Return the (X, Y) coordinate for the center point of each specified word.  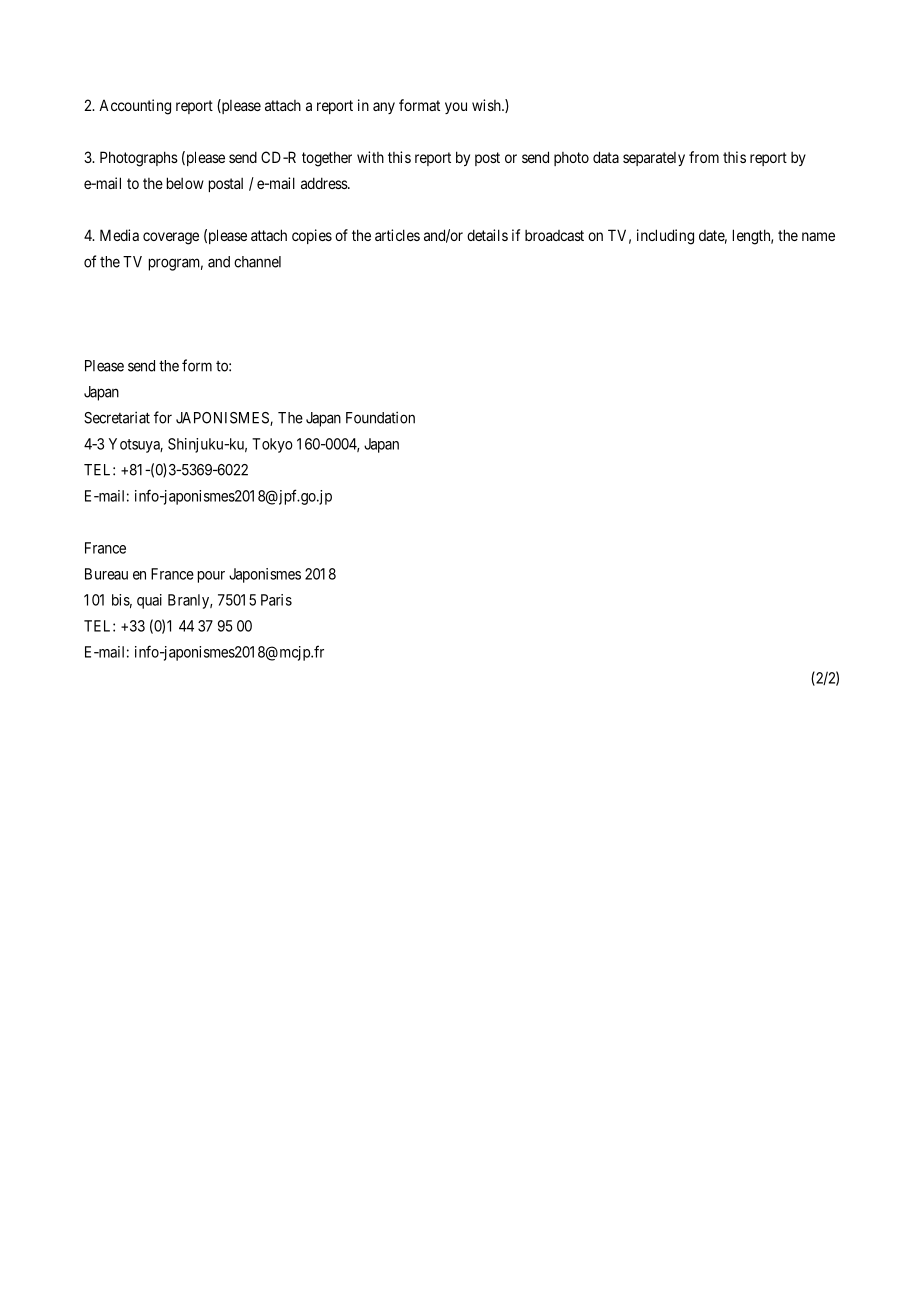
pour (211, 577)
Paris (276, 600)
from (704, 157)
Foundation (380, 417)
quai (149, 601)
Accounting (135, 107)
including (665, 237)
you (456, 108)
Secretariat (117, 417)
